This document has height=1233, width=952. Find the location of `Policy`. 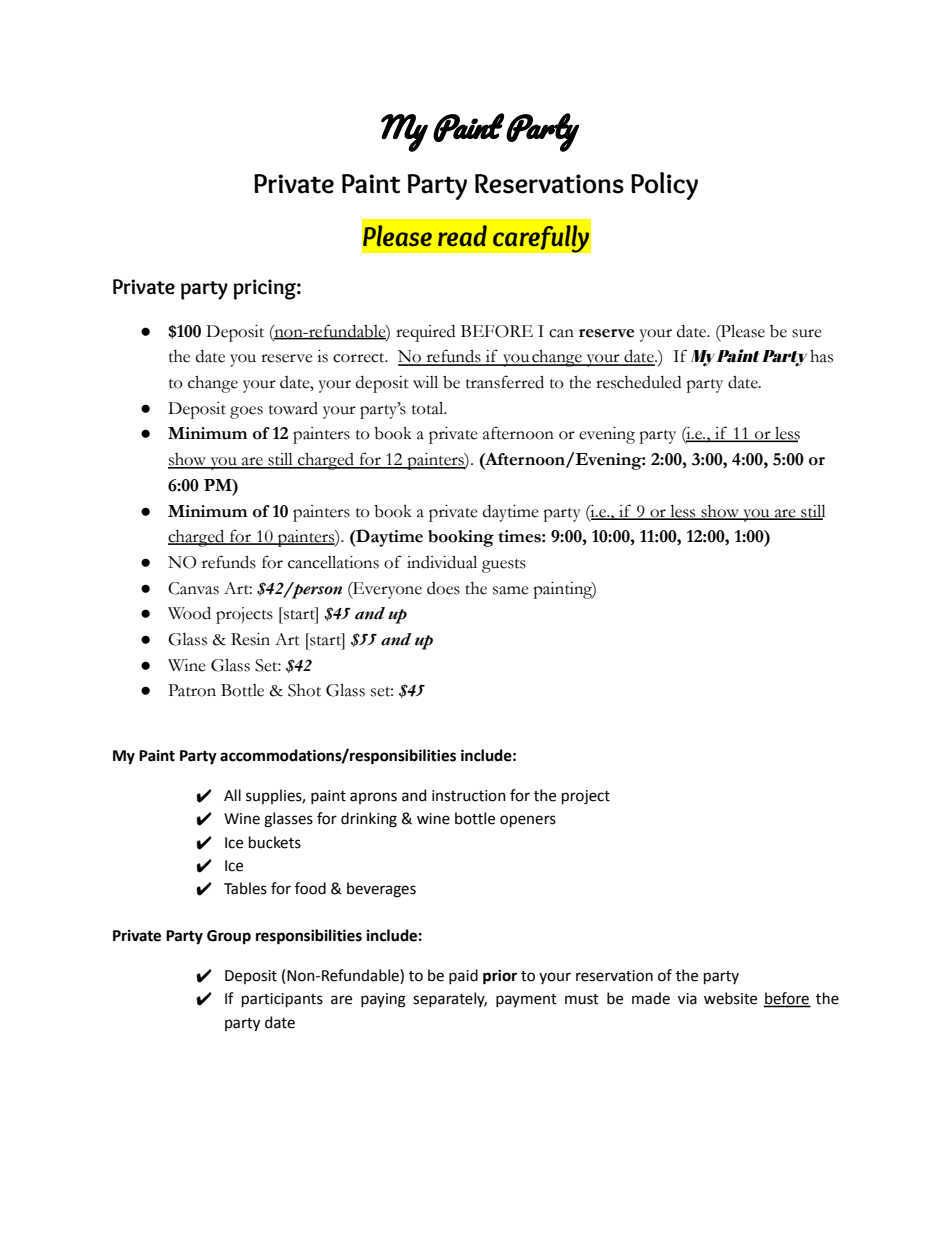

Policy is located at coordinates (664, 186).
